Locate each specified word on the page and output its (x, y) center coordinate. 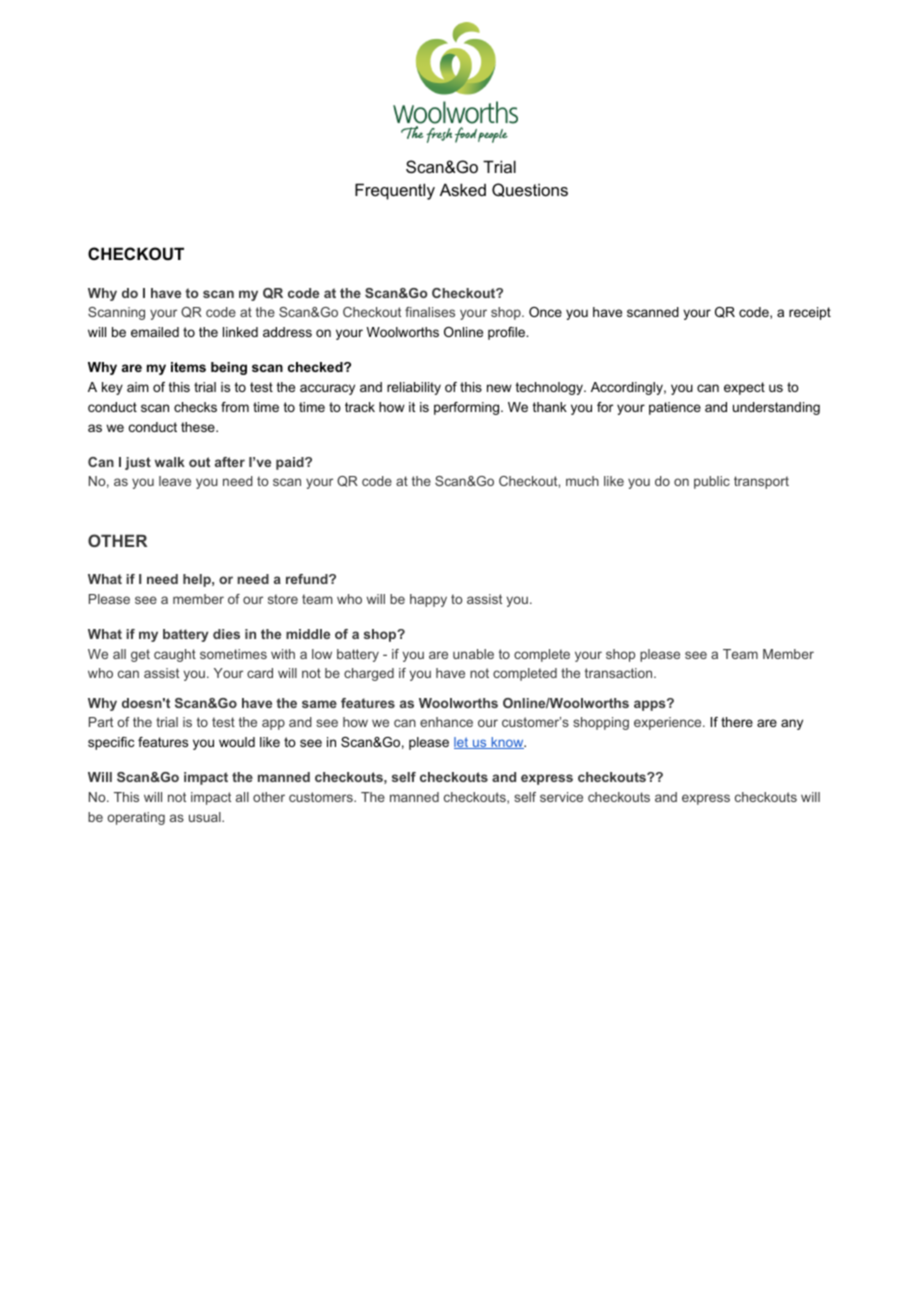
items (188, 367)
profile (507, 333)
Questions (530, 190)
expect (744, 388)
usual (206, 817)
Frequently (395, 191)
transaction (618, 673)
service (561, 797)
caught (175, 655)
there (737, 722)
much (582, 481)
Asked (463, 189)
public (712, 482)
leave (175, 481)
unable (473, 654)
